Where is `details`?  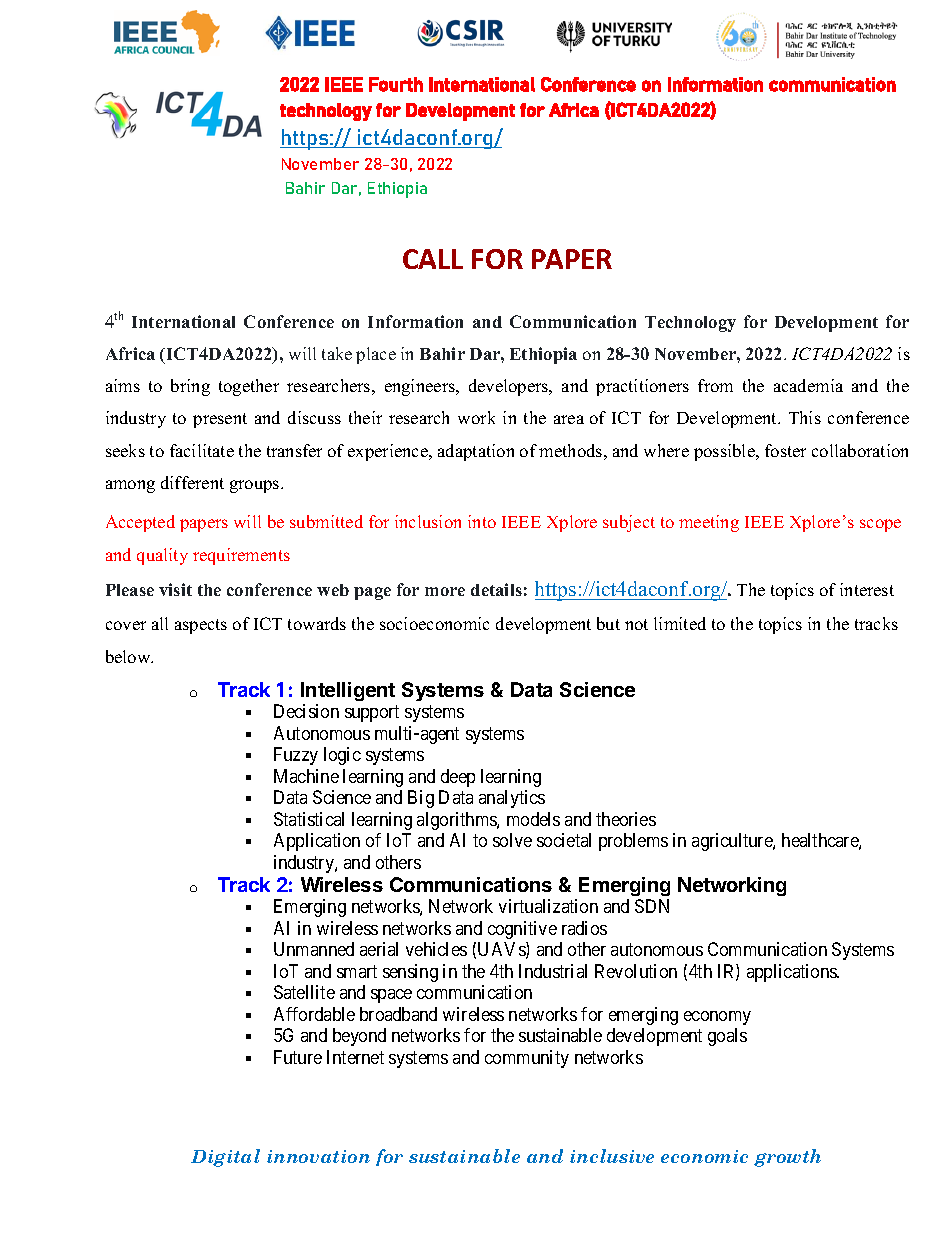
details is located at coordinates (496, 589).
